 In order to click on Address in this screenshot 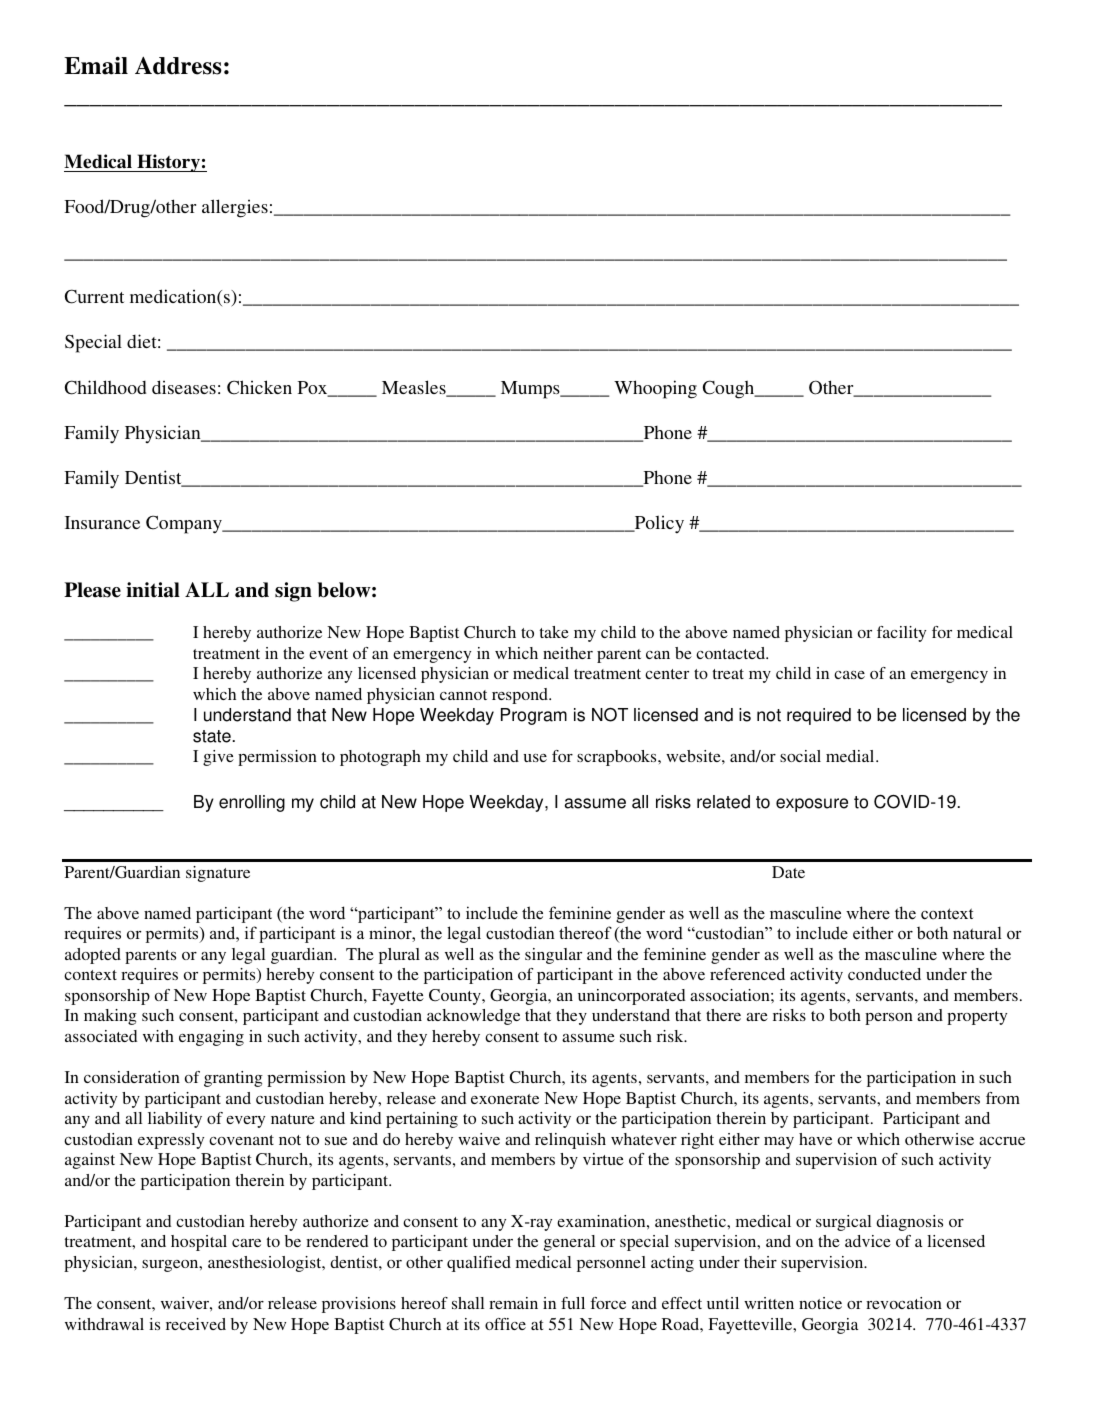, I will do `click(178, 66)`.
